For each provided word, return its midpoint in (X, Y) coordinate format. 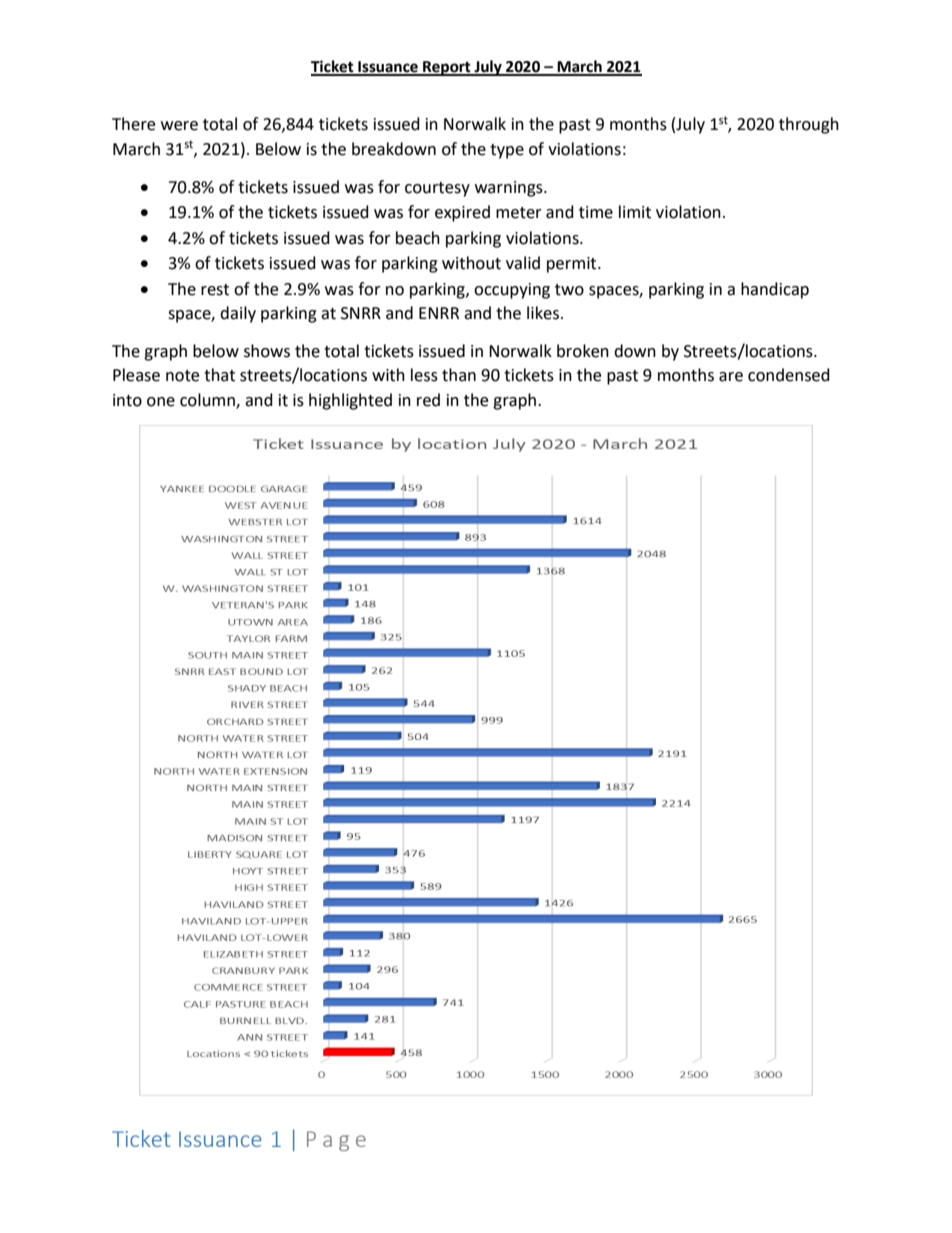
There (133, 124)
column (208, 400)
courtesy (437, 189)
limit (635, 212)
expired (462, 213)
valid (523, 263)
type (507, 151)
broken (583, 351)
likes (543, 313)
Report (447, 68)
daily (238, 314)
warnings (510, 189)
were (179, 126)
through (809, 125)
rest (215, 290)
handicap (775, 290)
